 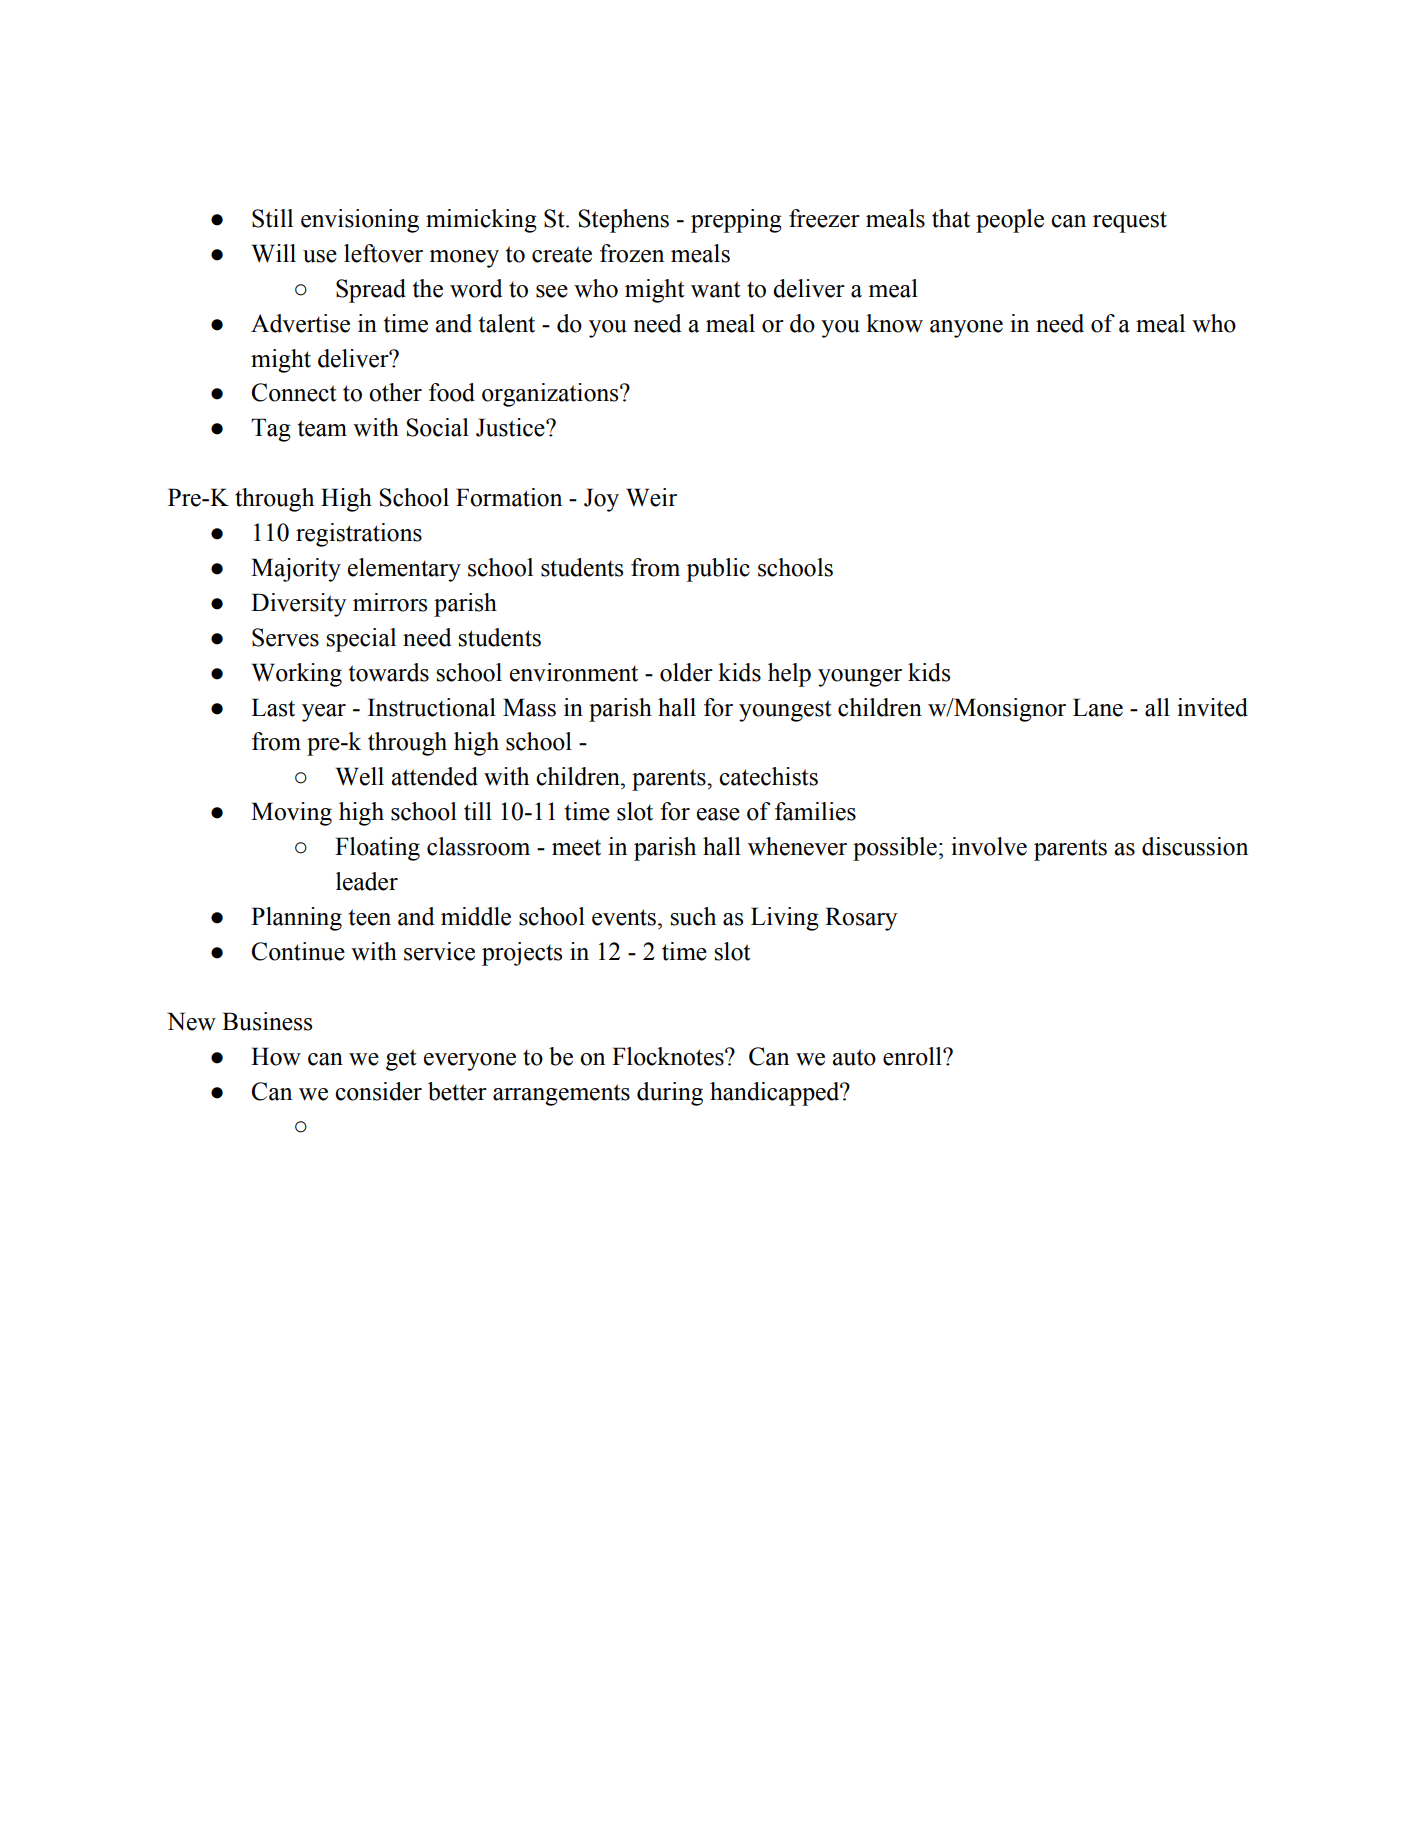 I want to click on public, so click(x=718, y=570).
